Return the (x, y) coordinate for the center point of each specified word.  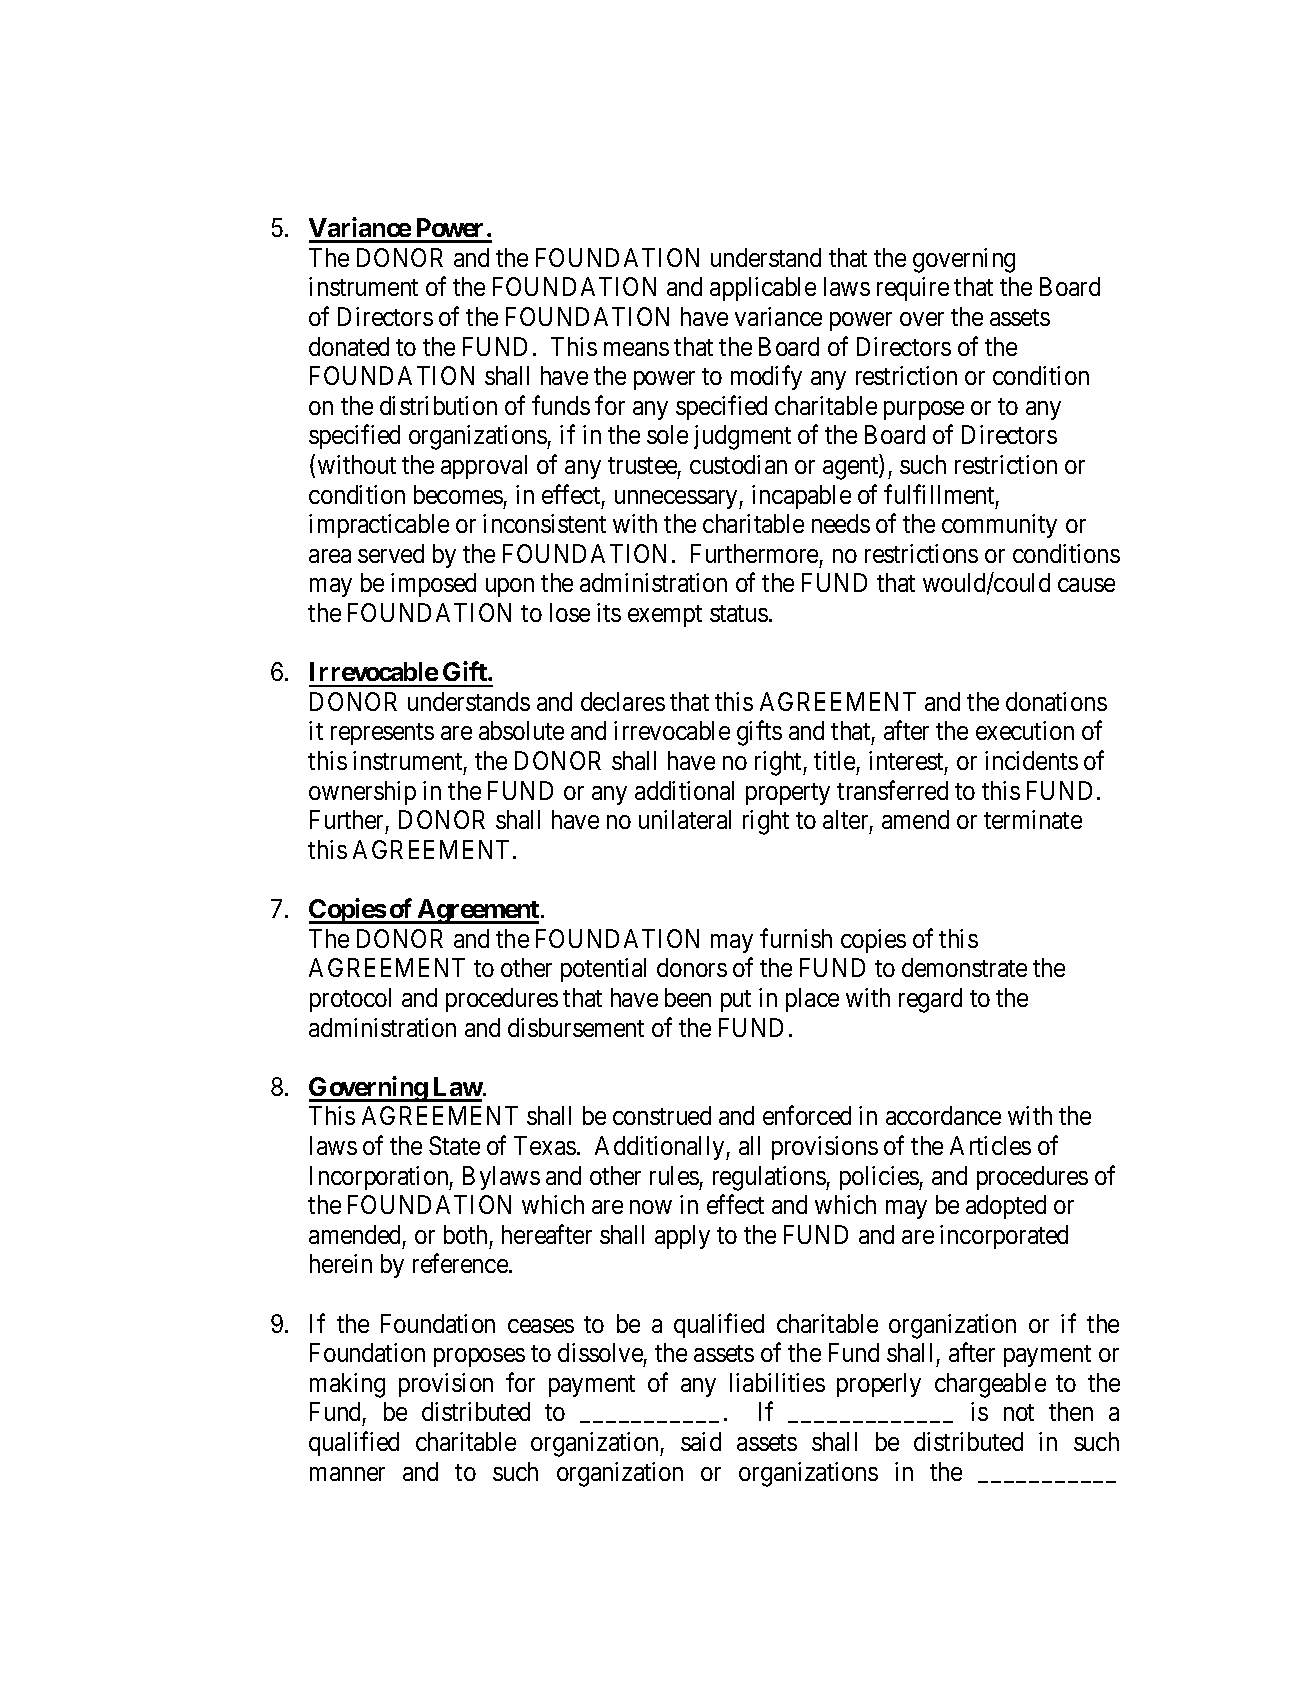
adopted (1006, 1207)
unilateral (685, 819)
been (688, 997)
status (739, 613)
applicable (763, 289)
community (999, 526)
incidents (1031, 760)
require (913, 289)
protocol (350, 1000)
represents (382, 734)
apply (682, 1237)
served (391, 553)
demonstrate (964, 967)
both (465, 1234)
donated (349, 346)
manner (347, 1474)
